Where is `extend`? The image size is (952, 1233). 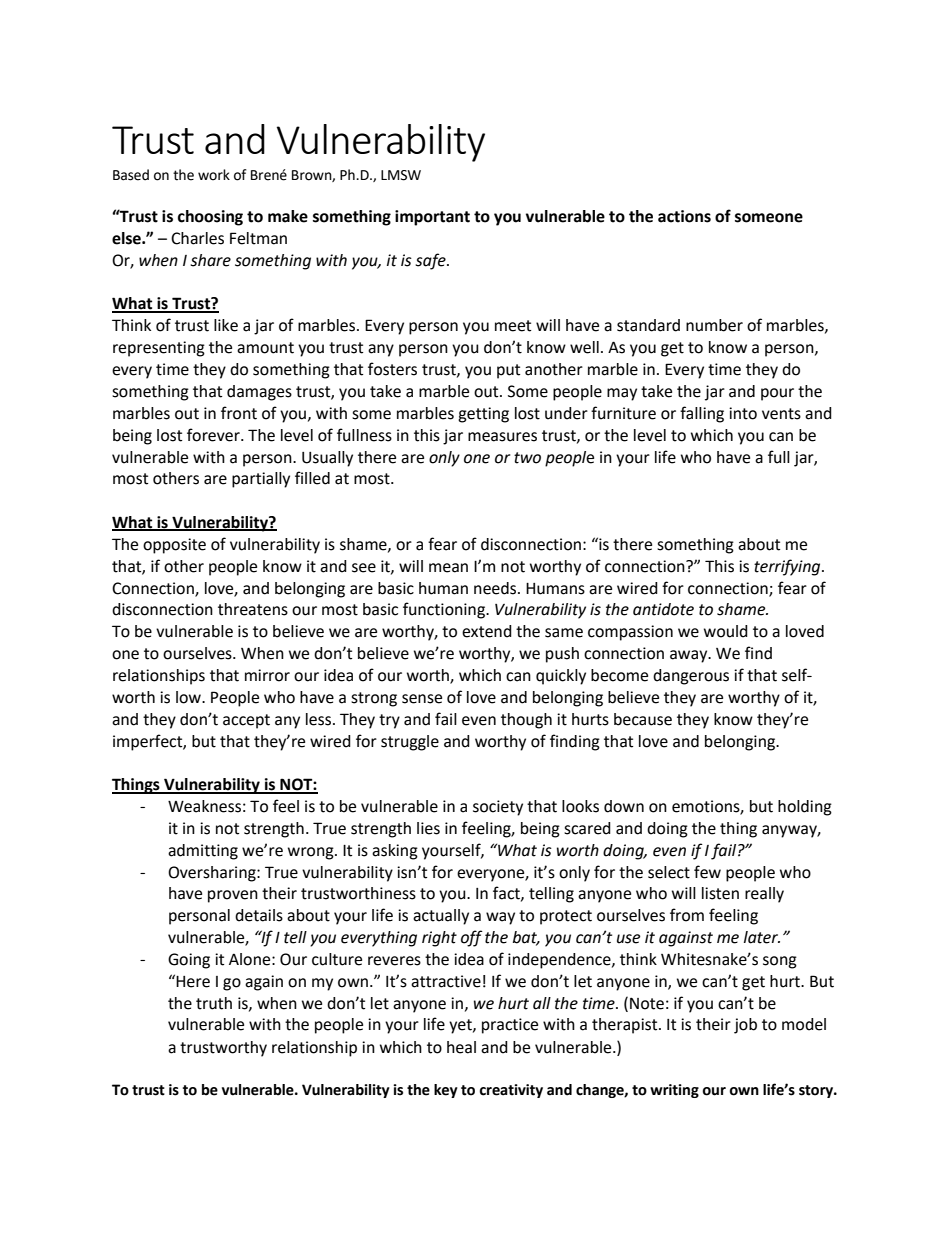 extend is located at coordinates (487, 631).
